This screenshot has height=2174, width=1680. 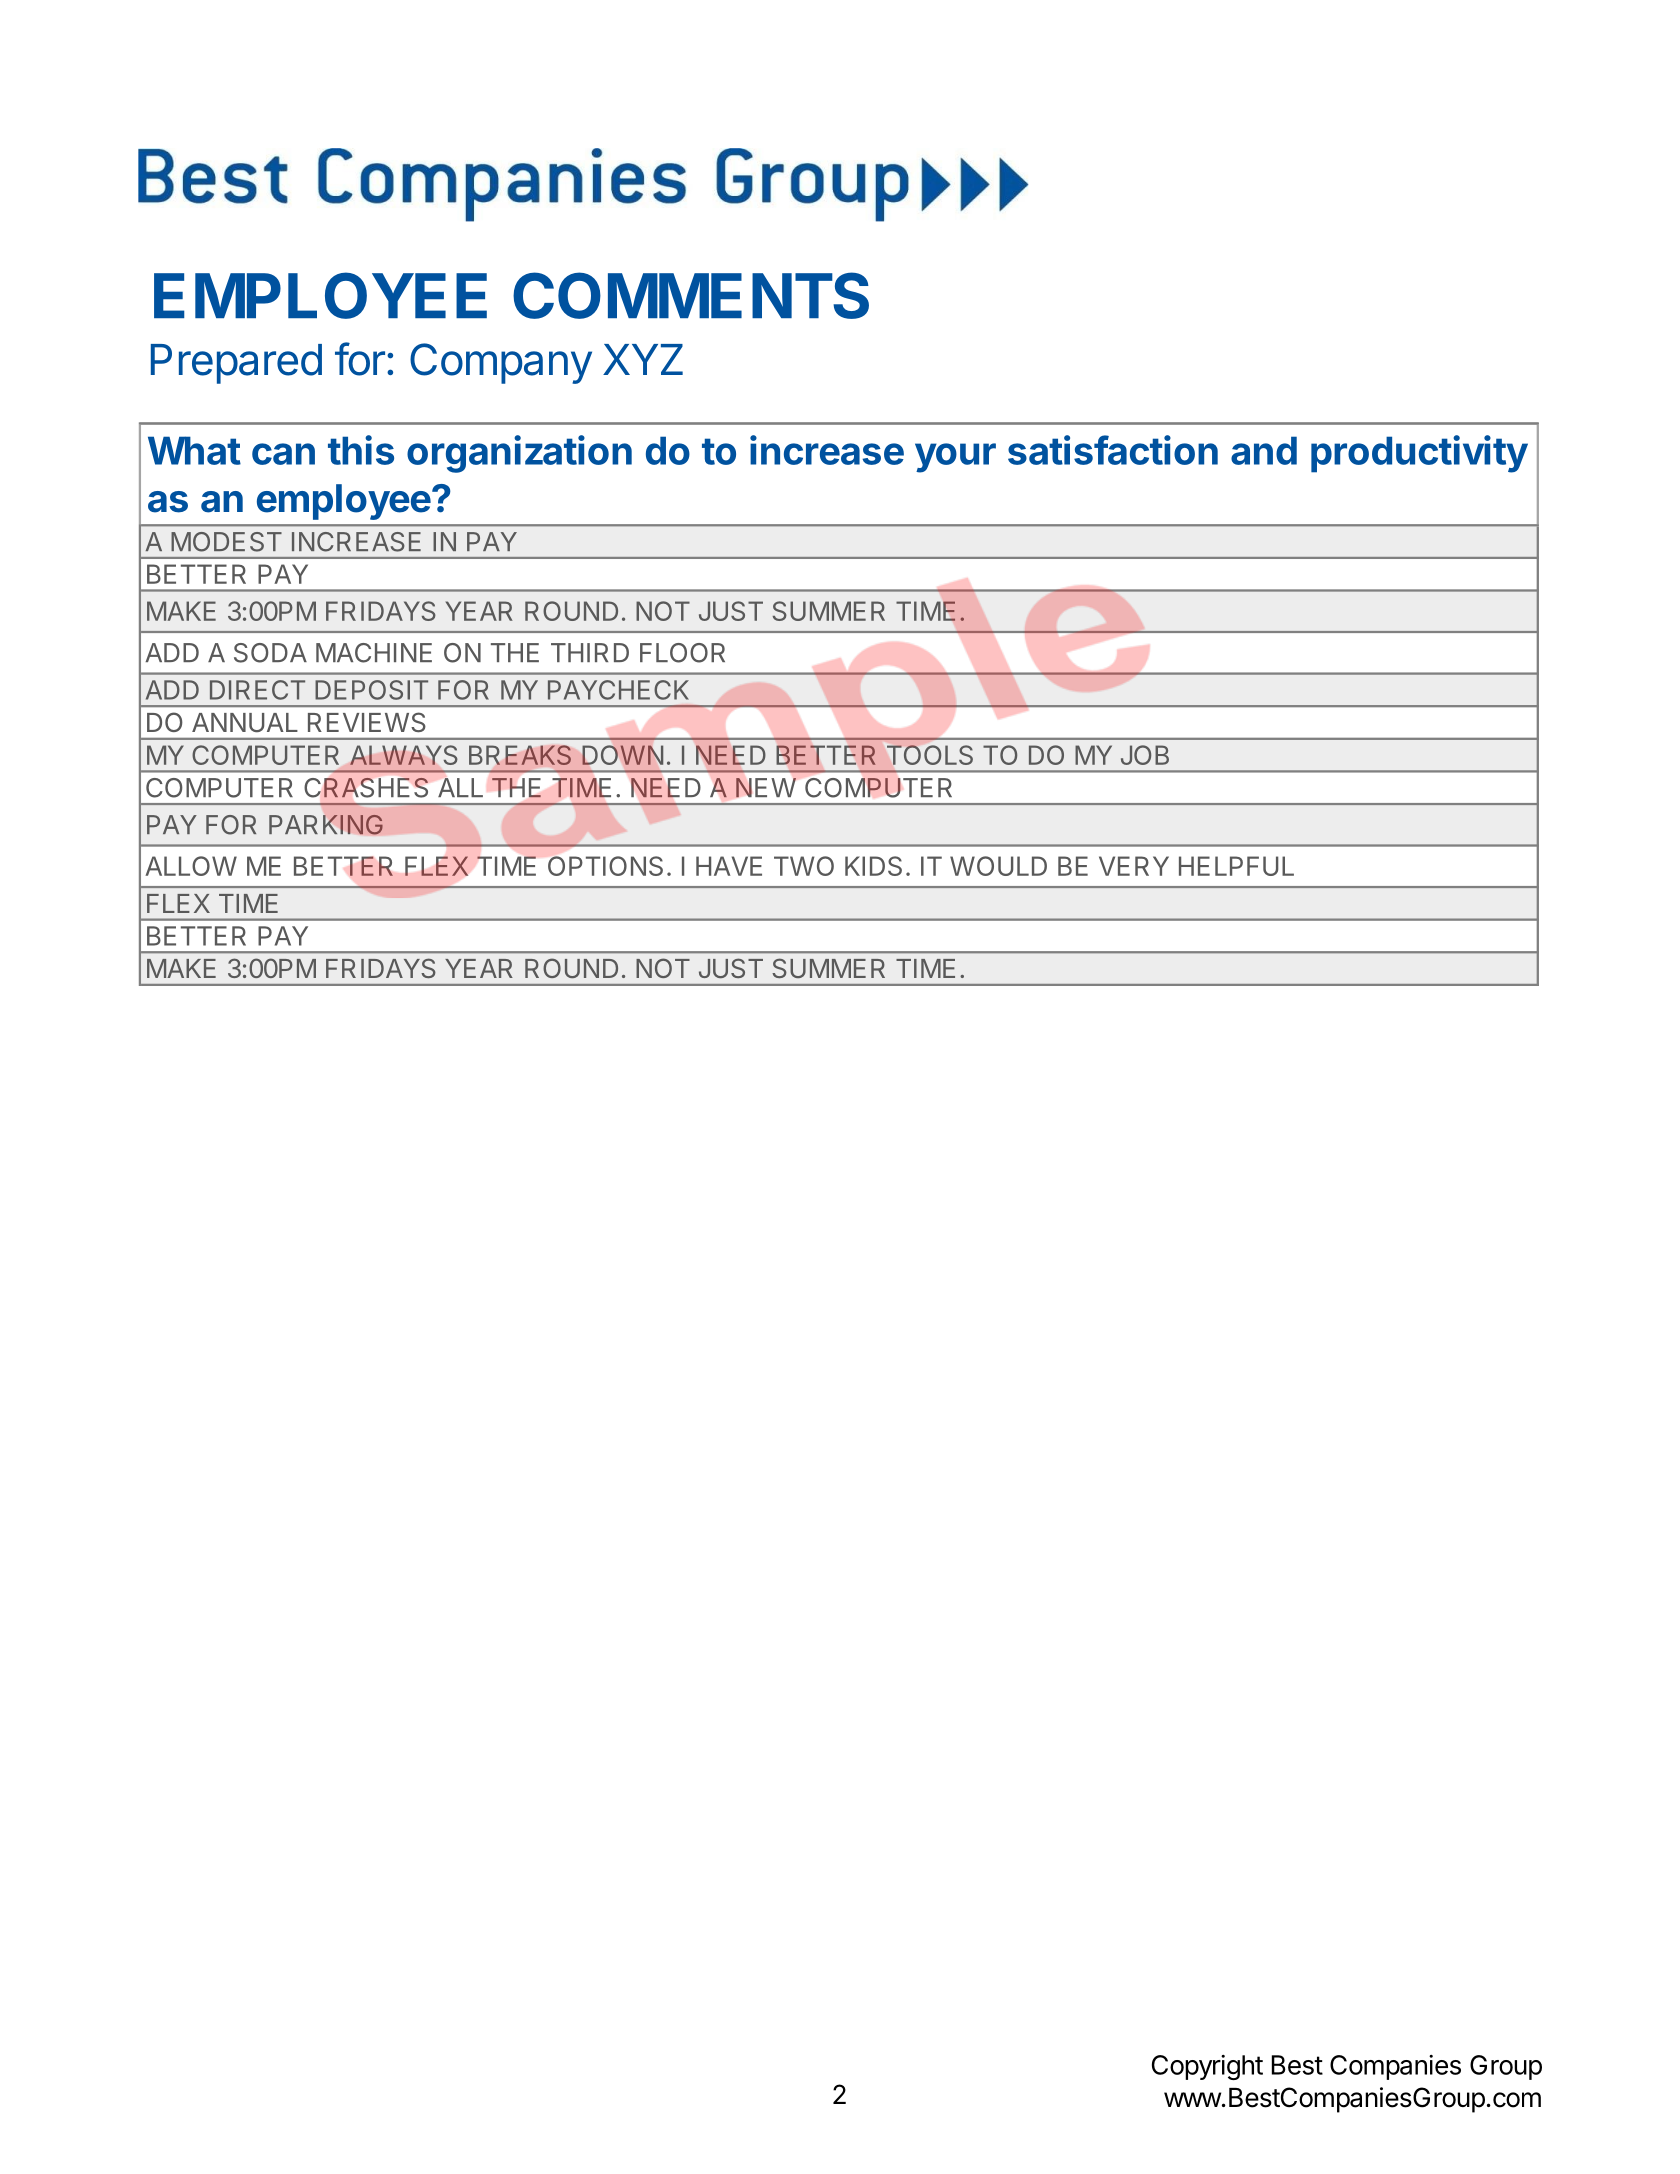 What do you see at coordinates (1134, 866) in the screenshot?
I see `VERY` at bounding box center [1134, 866].
